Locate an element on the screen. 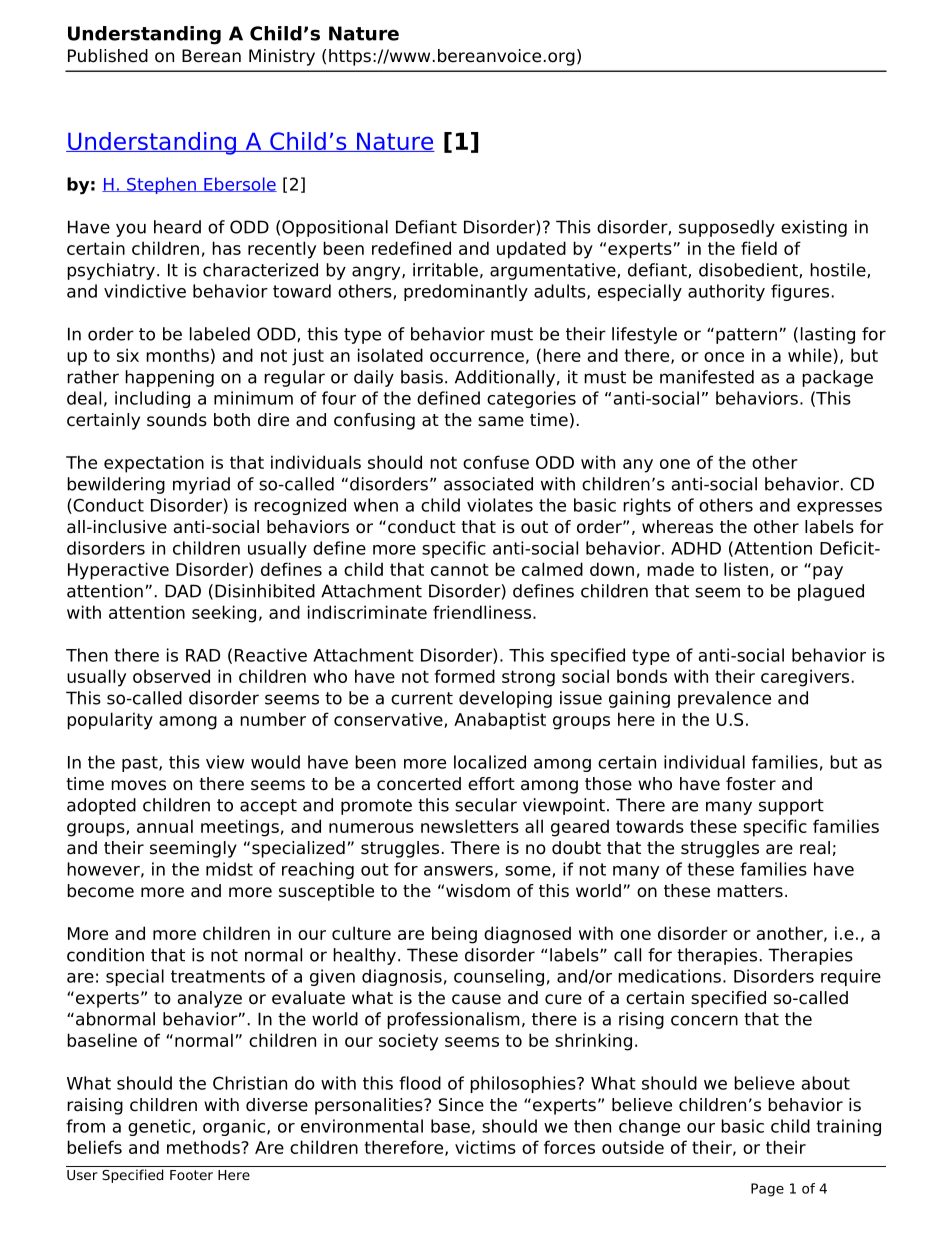 The height and width of the screenshot is (1233, 952). supposedly is located at coordinates (727, 228).
